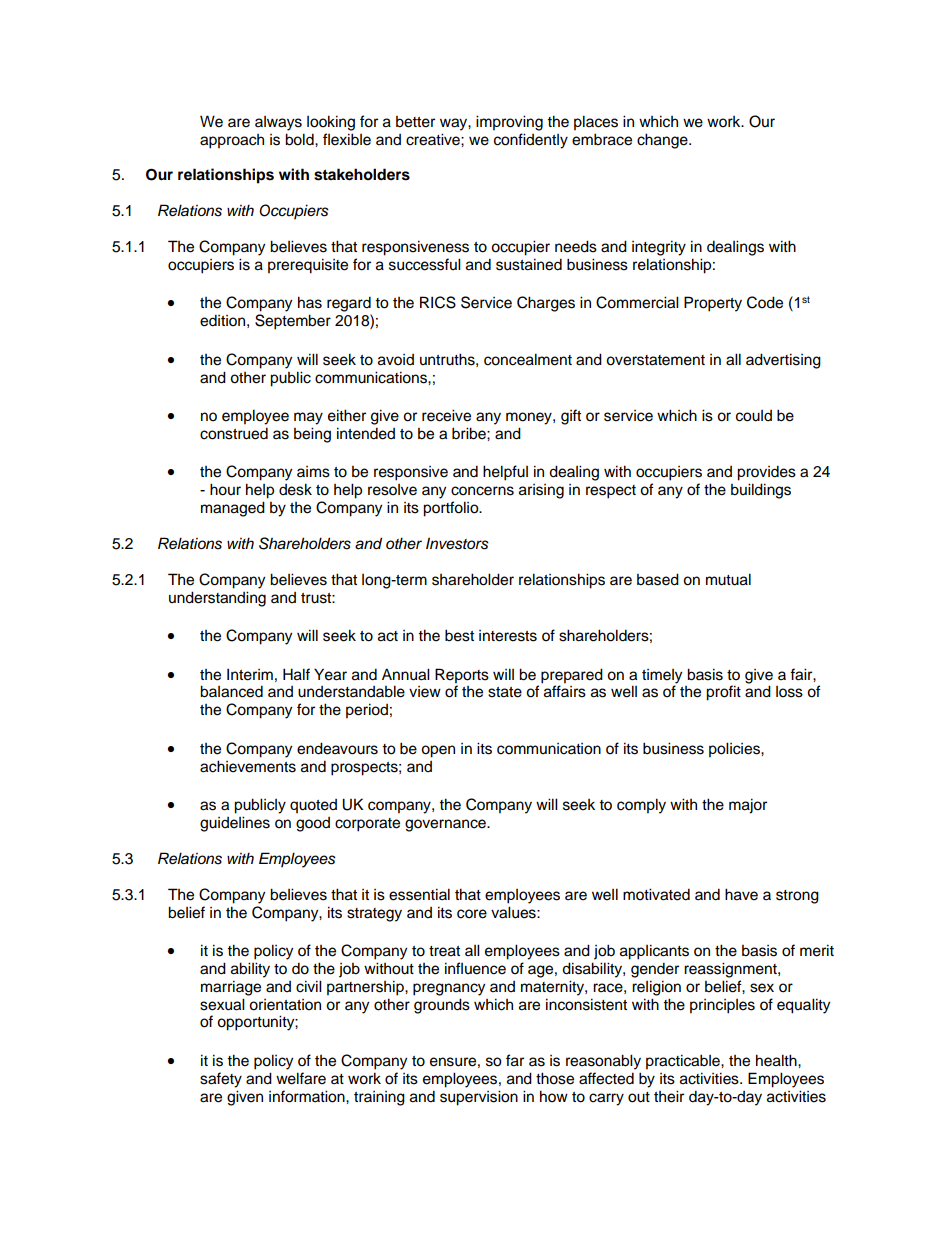 This screenshot has width=952, height=1233. Describe the element at coordinates (300, 139) in the screenshot. I see `bold` at that location.
